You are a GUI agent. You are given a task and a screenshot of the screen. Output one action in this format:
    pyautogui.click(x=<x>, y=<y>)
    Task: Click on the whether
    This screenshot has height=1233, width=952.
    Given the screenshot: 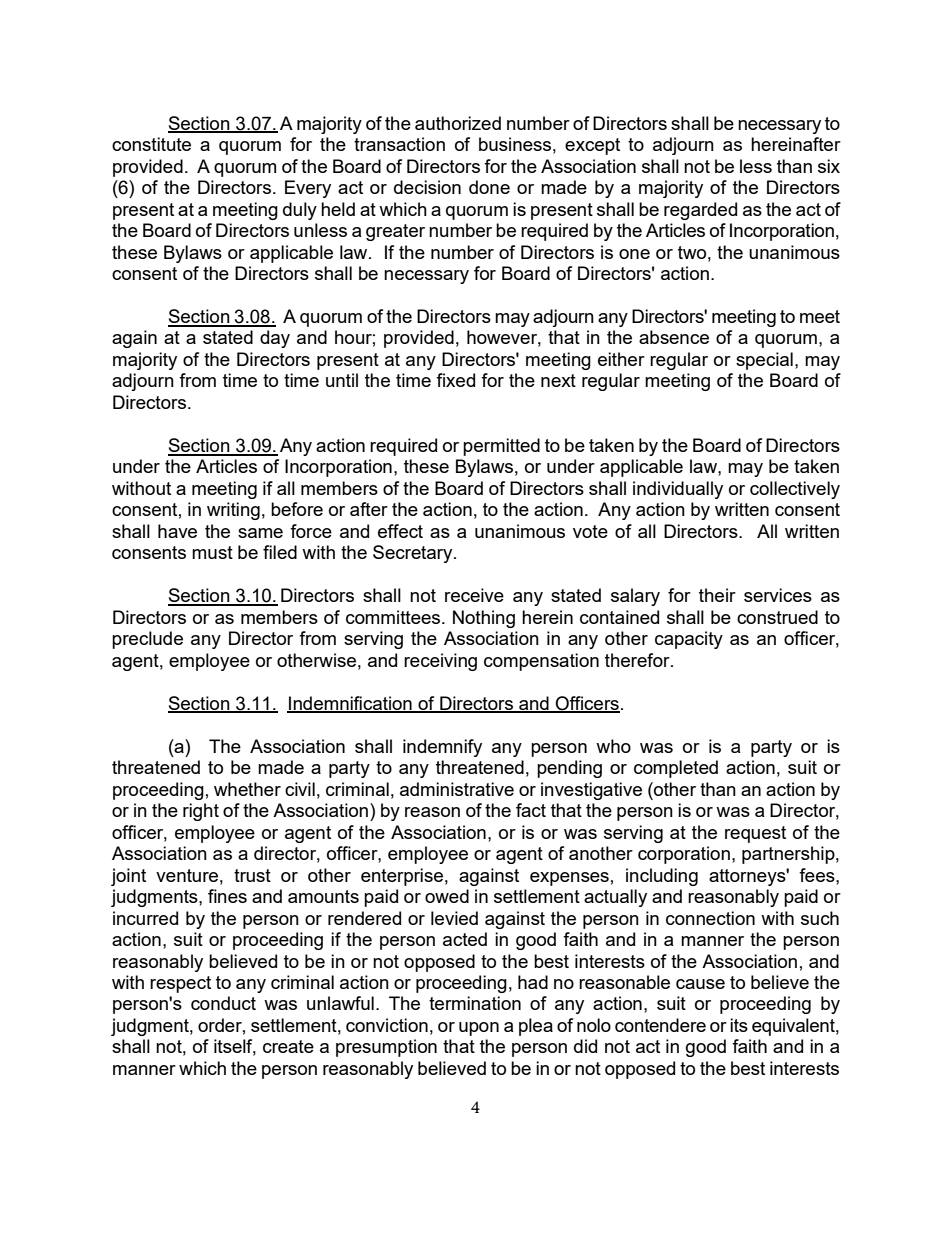 What is the action you would take?
    pyautogui.click(x=247, y=789)
